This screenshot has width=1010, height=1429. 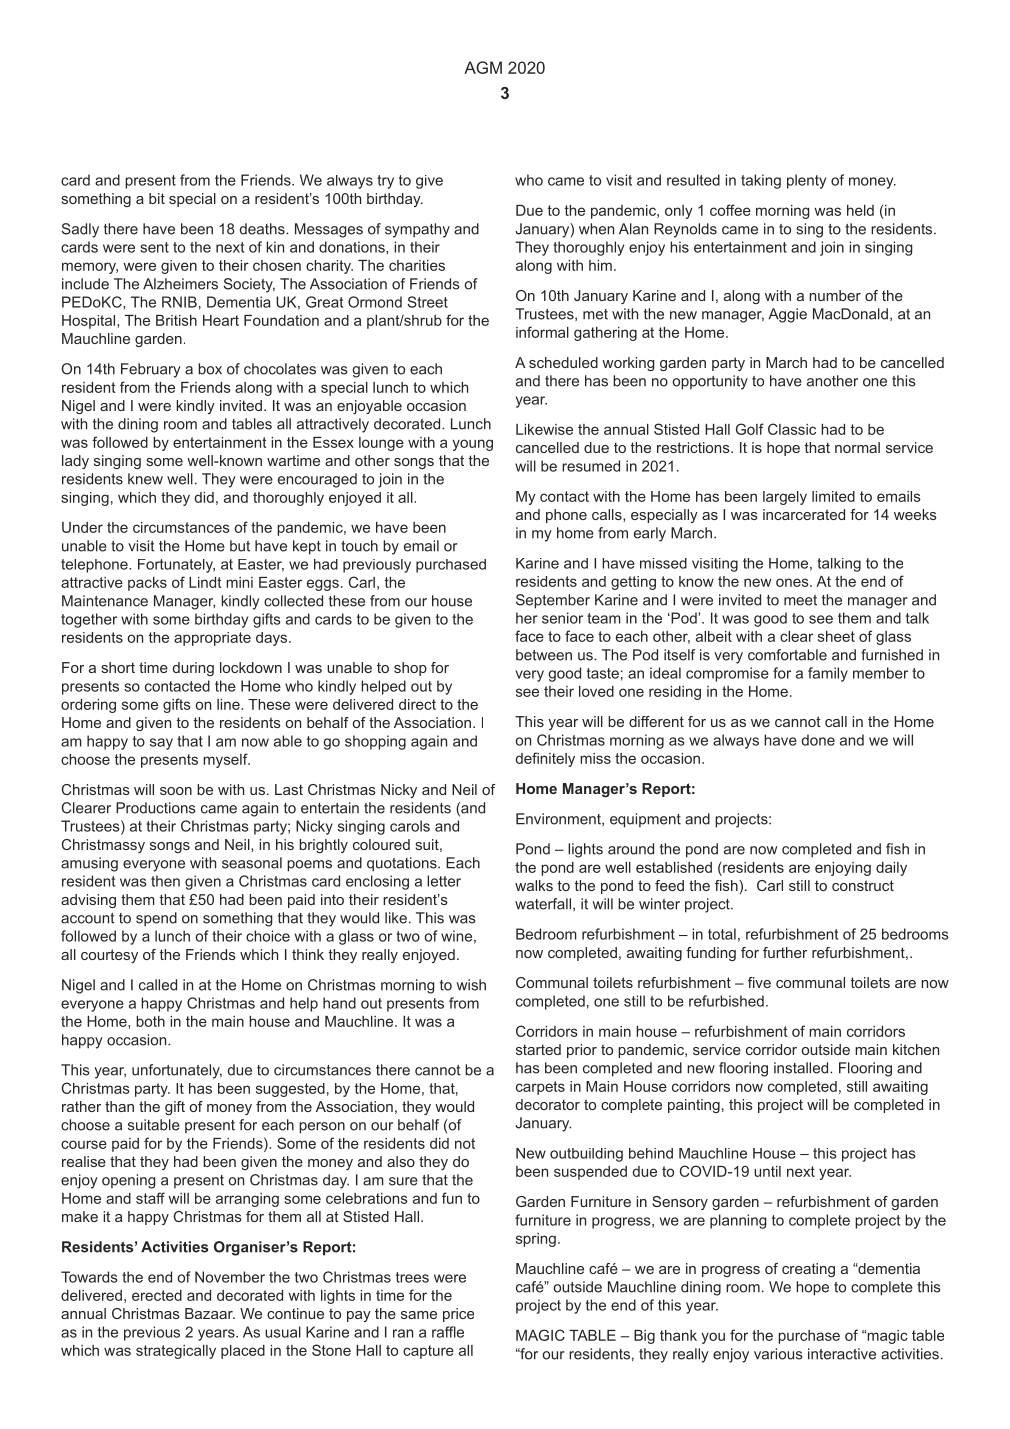 I want to click on price, so click(x=458, y=1315).
